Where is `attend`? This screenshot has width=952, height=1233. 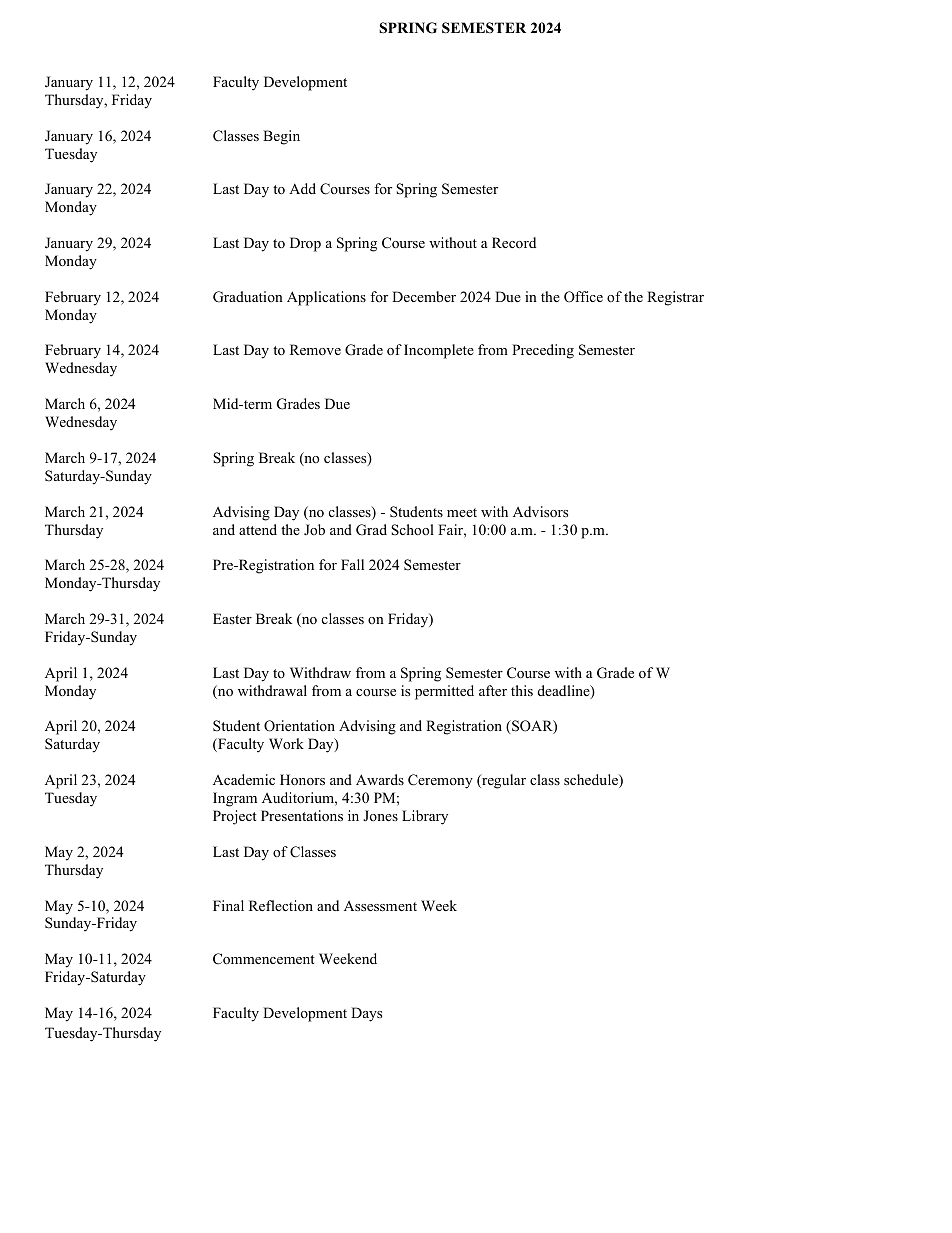
attend is located at coordinates (258, 529).
